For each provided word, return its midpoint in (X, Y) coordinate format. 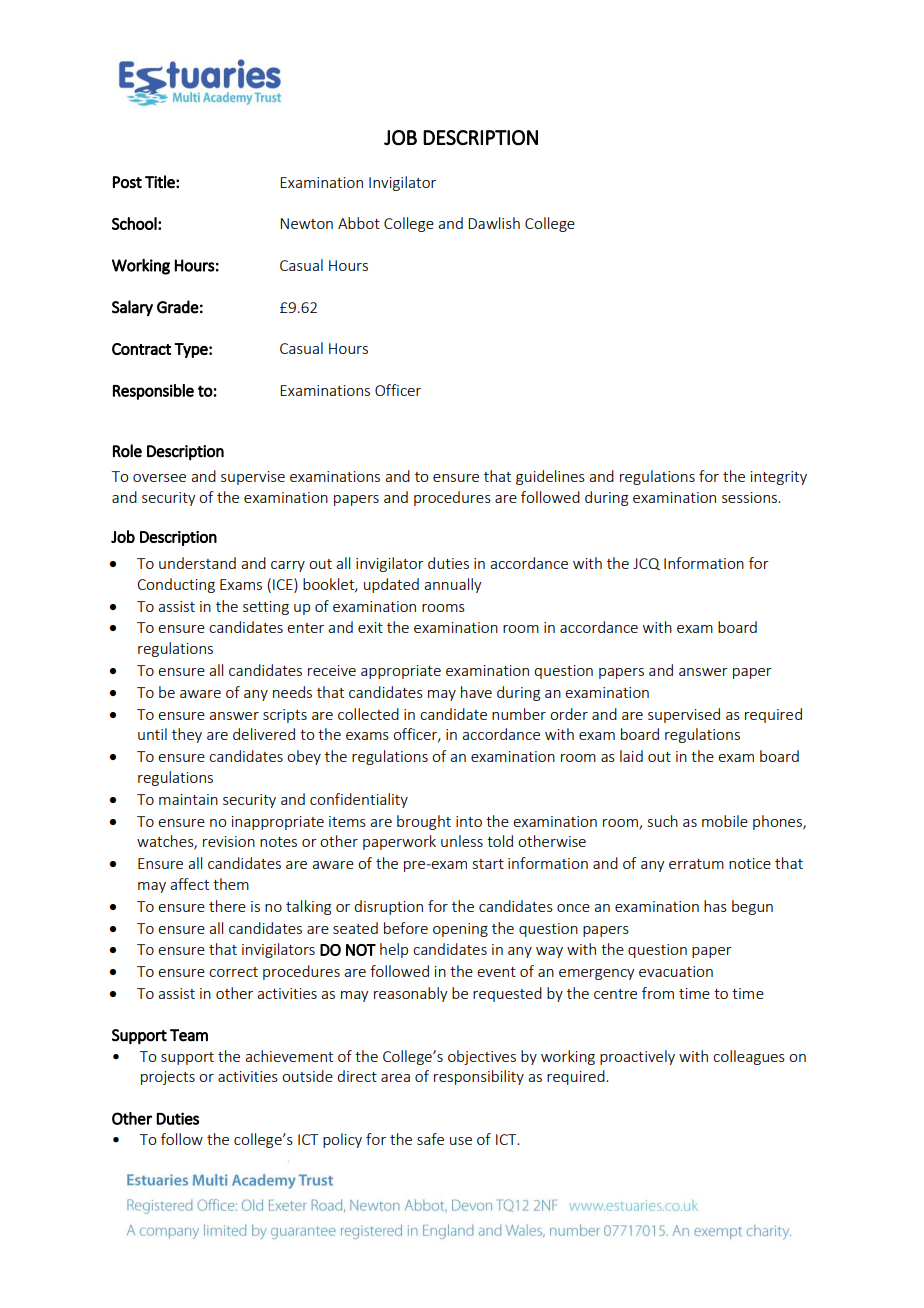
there (227, 906)
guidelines (550, 477)
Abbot (359, 223)
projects (168, 1078)
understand (197, 563)
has (715, 906)
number (519, 714)
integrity (779, 478)
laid (631, 756)
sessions (750, 497)
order (569, 714)
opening (460, 930)
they (187, 735)
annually (453, 585)
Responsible (153, 392)
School (135, 223)
